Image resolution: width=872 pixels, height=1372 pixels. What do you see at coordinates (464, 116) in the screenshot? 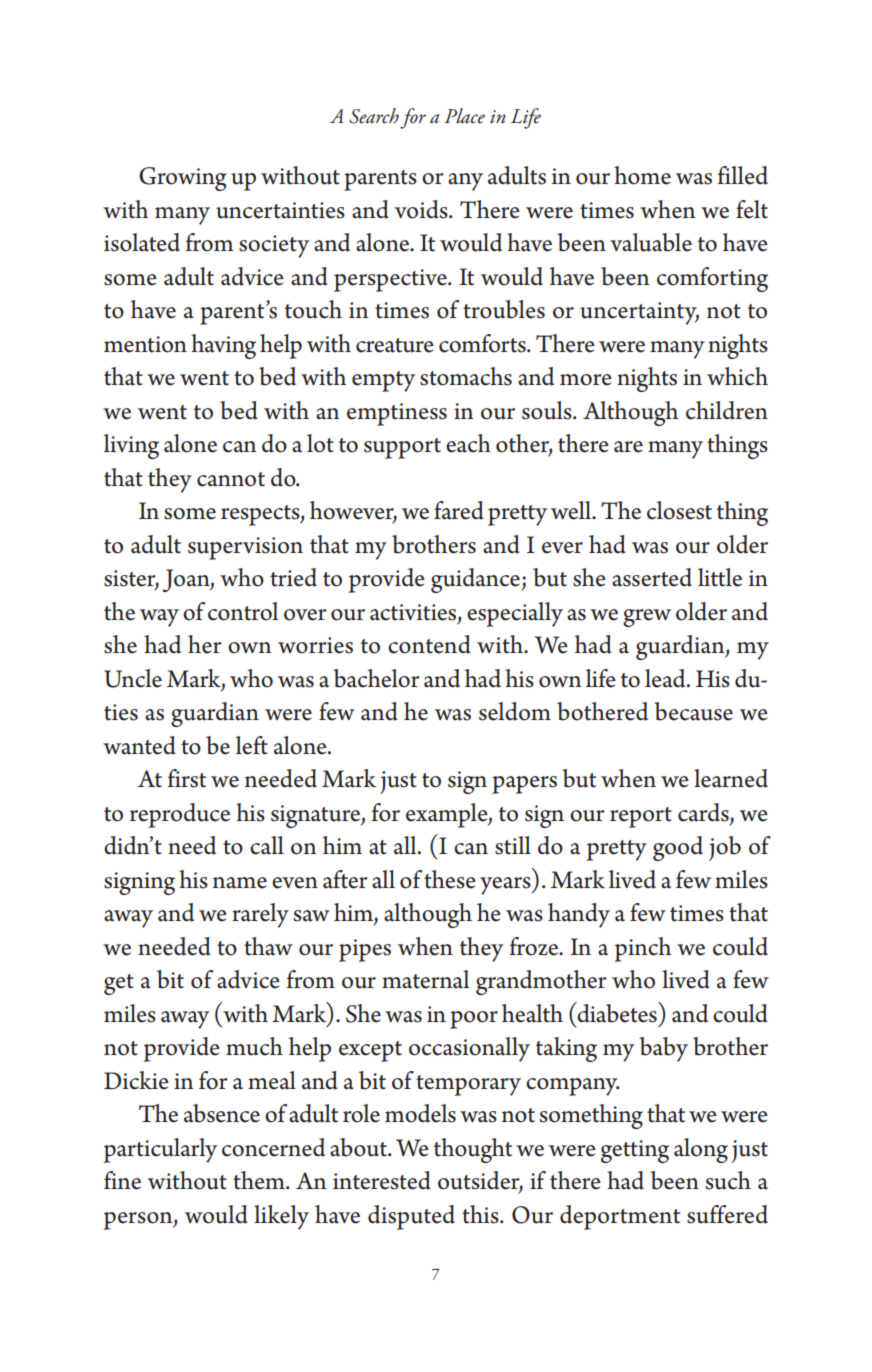
I see `Place` at bounding box center [464, 116].
